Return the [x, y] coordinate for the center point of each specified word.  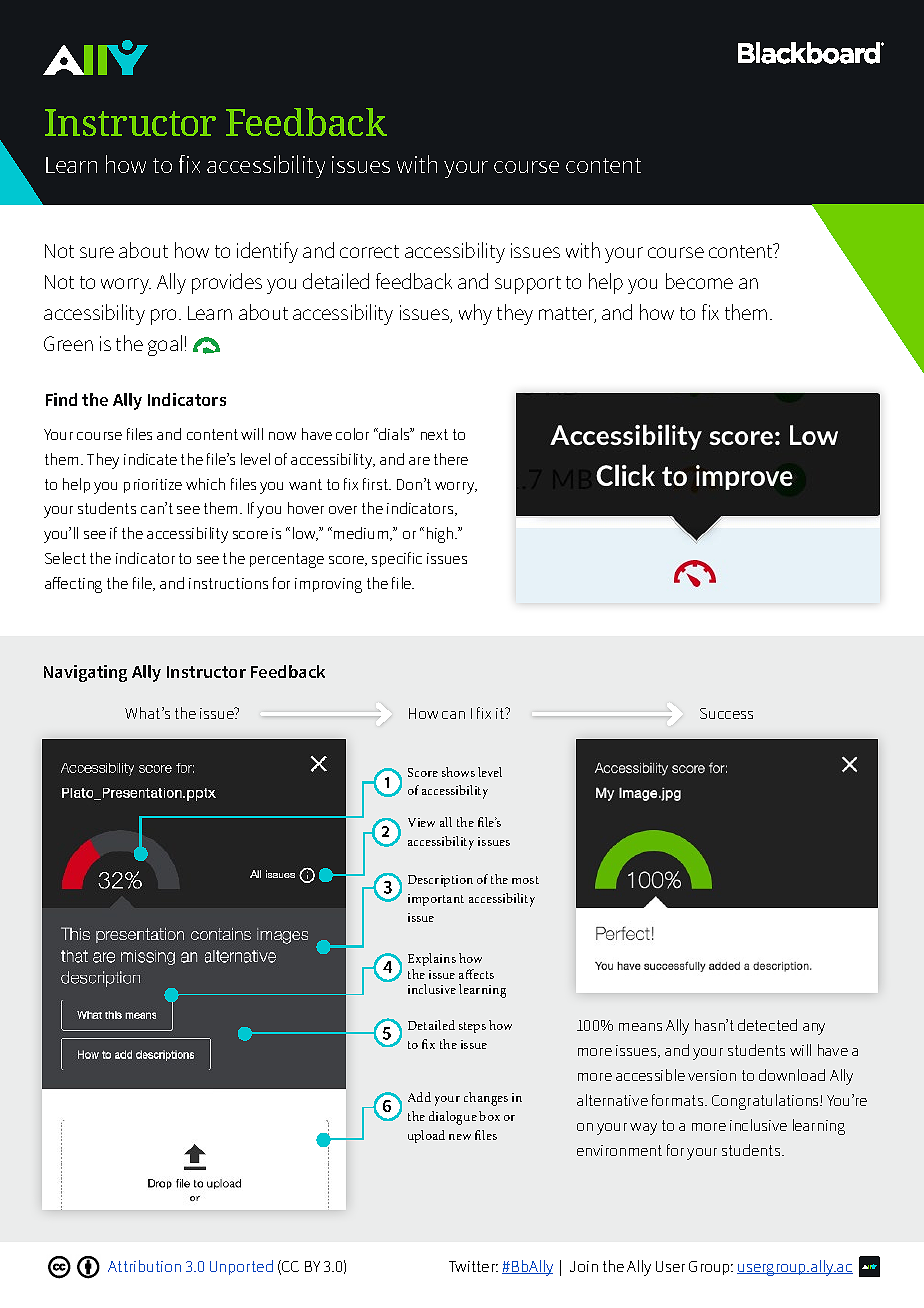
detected [767, 1025]
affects [476, 974]
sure [97, 252]
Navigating [85, 673]
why [475, 314]
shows [458, 772]
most [525, 880]
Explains [432, 961]
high [441, 535]
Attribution [144, 1266]
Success [726, 713]
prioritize [153, 486]
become [699, 281]
